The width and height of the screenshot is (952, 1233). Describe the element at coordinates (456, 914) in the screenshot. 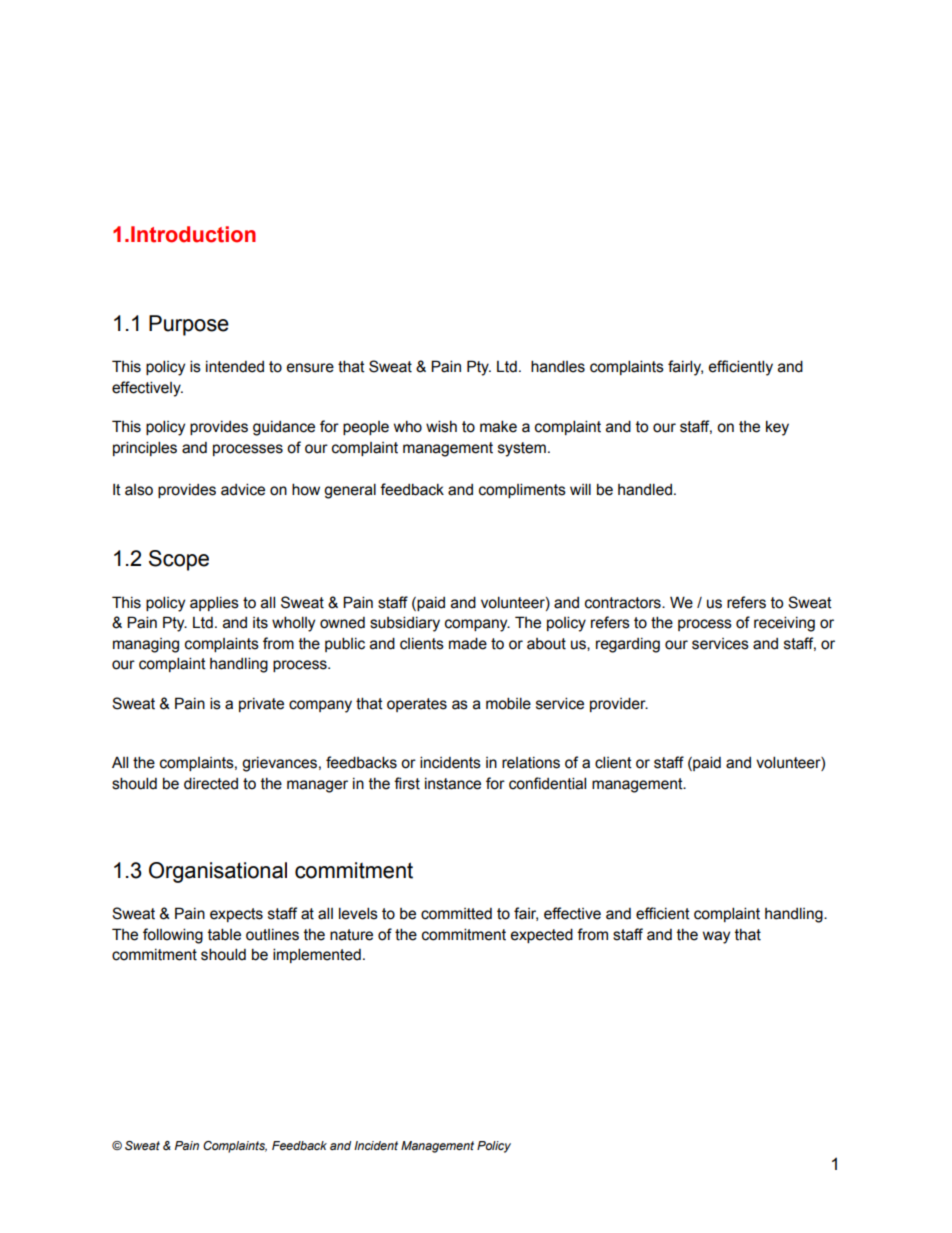

I see `committed` at that location.
